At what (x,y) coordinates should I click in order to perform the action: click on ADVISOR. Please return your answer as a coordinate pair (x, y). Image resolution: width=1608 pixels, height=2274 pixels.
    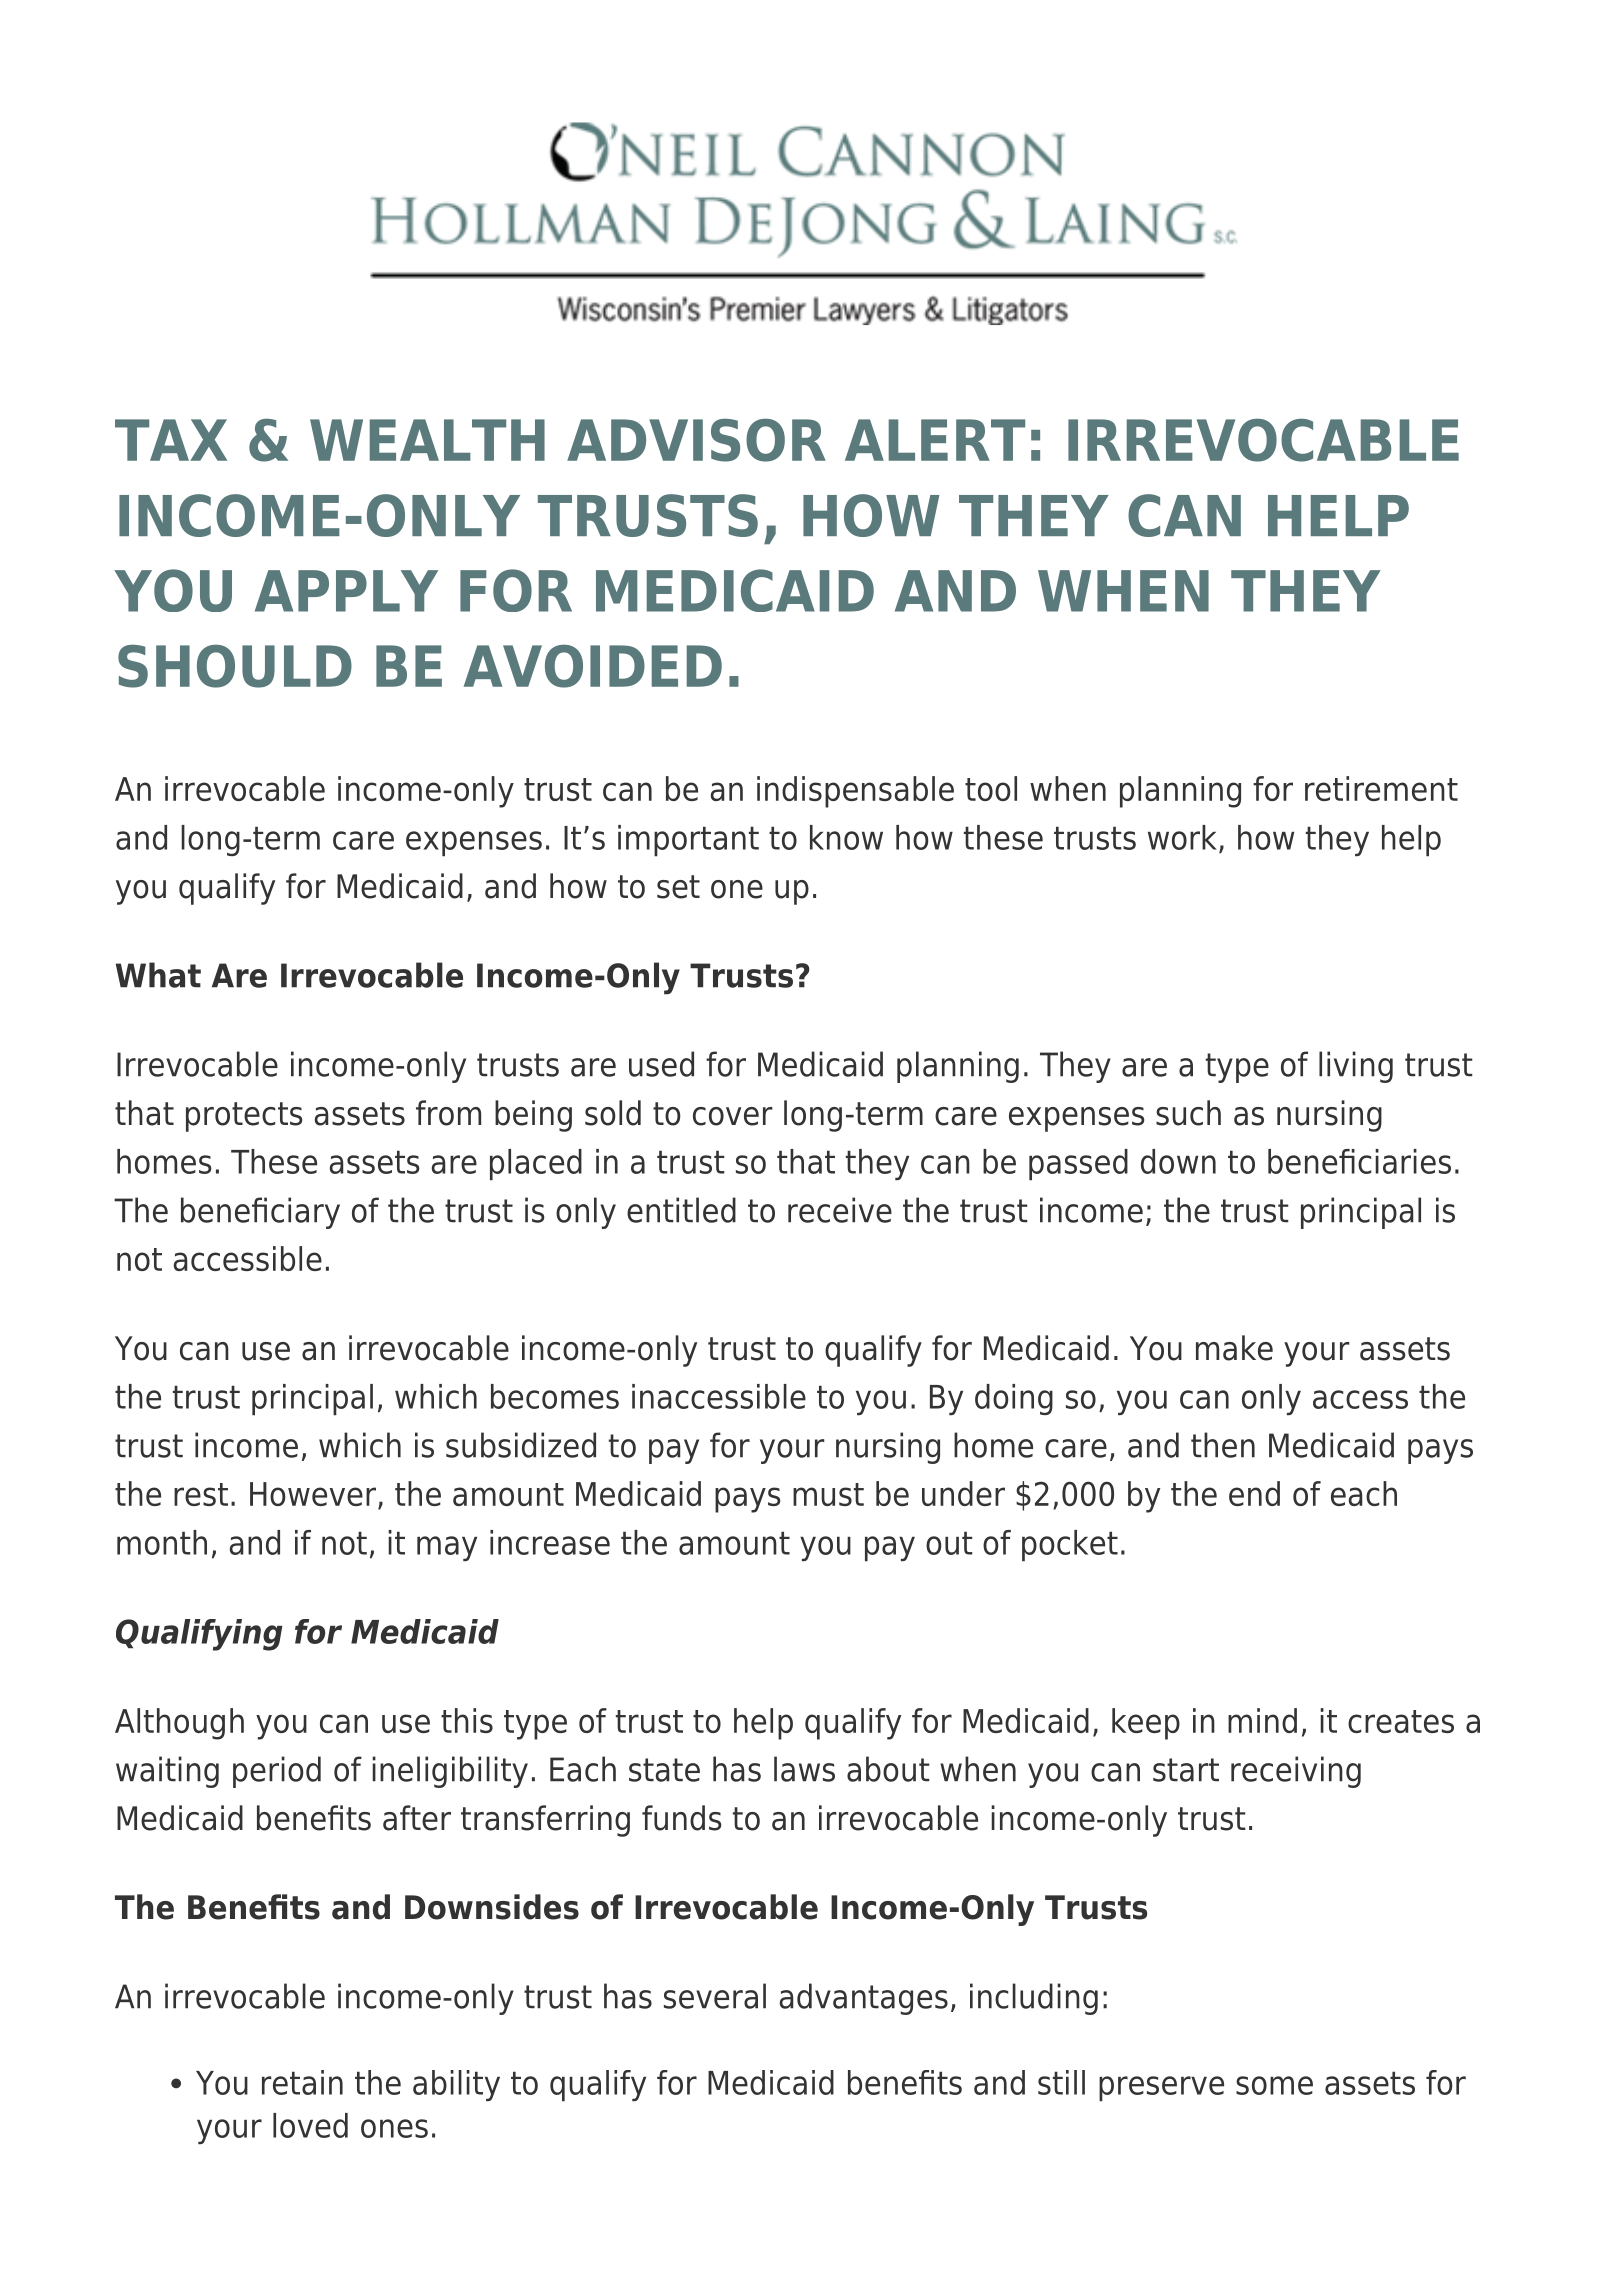
    Looking at the image, I should click on (696, 440).
